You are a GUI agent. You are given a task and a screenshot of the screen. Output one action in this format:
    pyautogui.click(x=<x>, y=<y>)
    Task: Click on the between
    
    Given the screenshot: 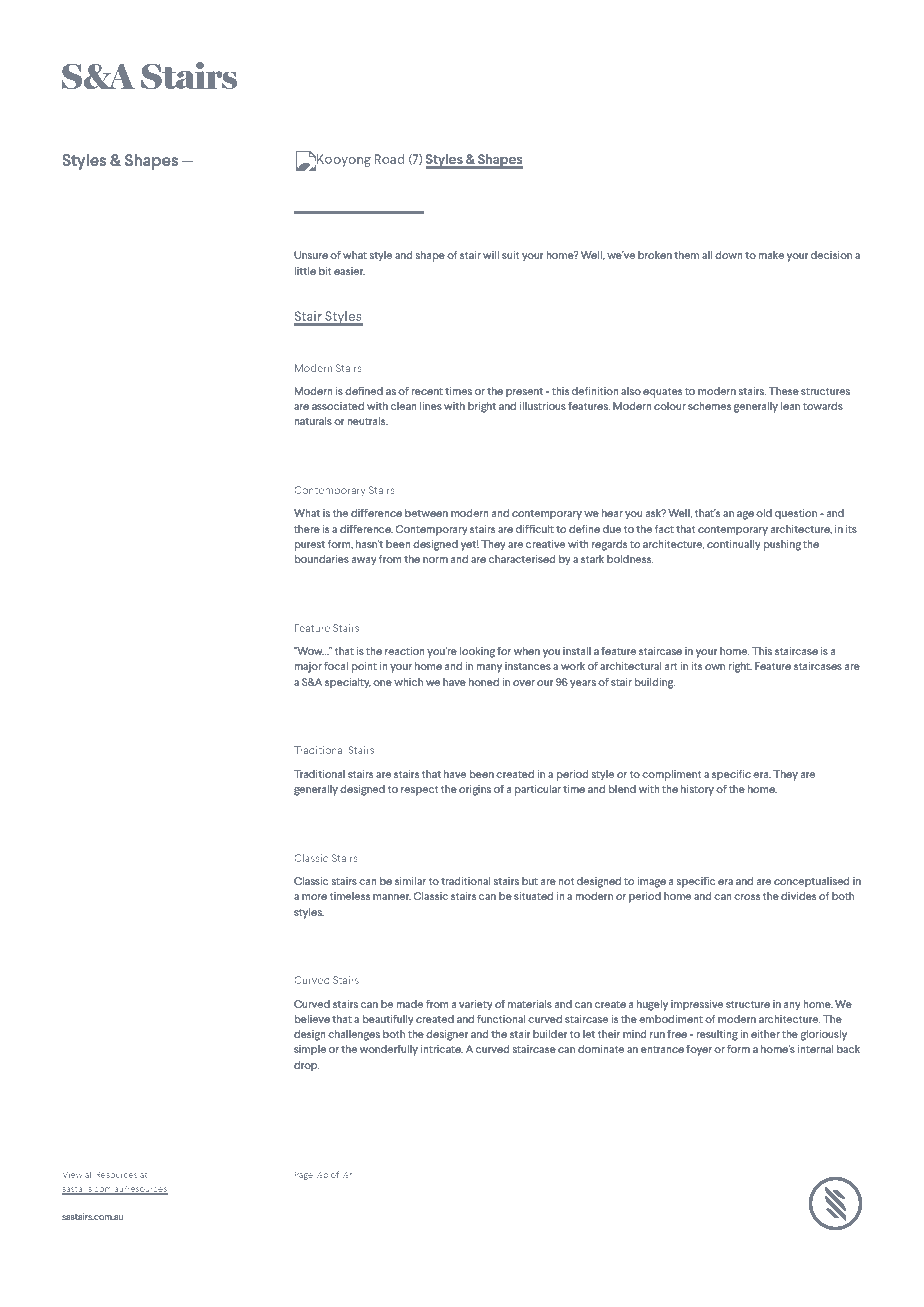 What is the action you would take?
    pyautogui.click(x=426, y=513)
